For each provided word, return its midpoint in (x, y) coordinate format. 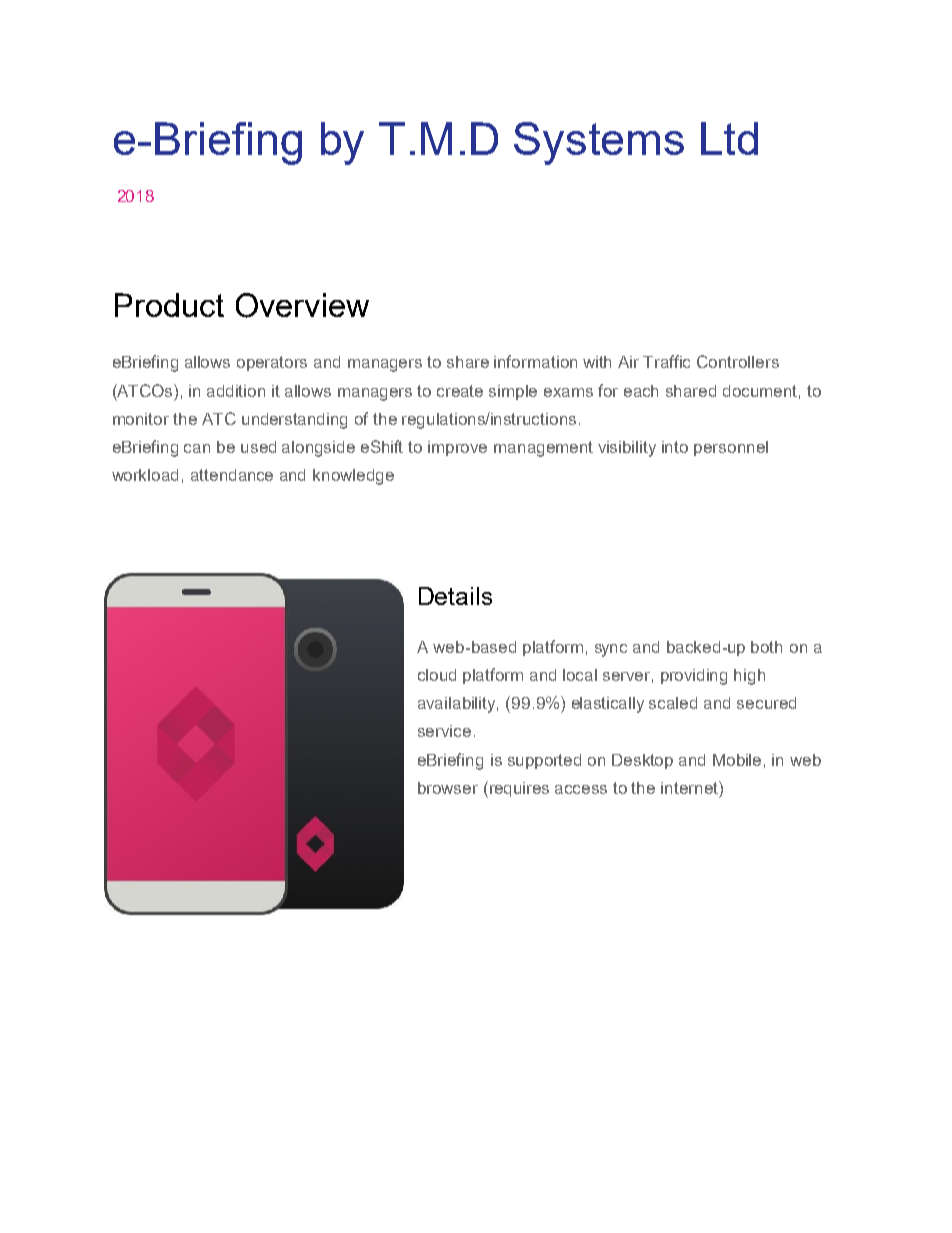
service (444, 731)
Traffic (666, 361)
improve (457, 448)
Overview (302, 305)
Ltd (729, 138)
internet (690, 787)
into (675, 447)
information (535, 361)
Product (169, 305)
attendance (232, 475)
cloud (437, 675)
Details (455, 596)
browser (448, 788)
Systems (599, 143)
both (766, 647)
